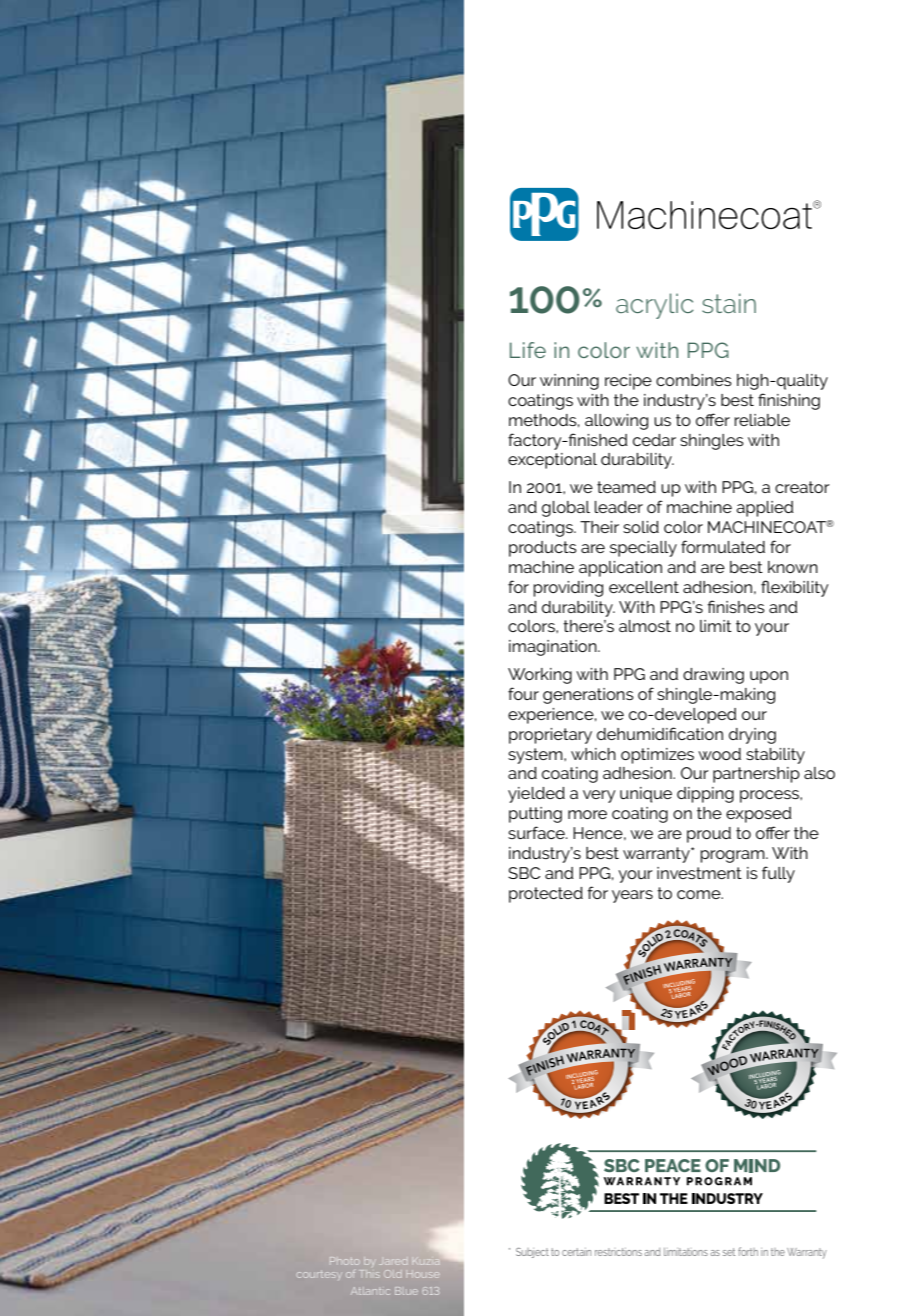 The image size is (897, 1316). Describe the element at coordinates (569, 382) in the screenshot. I see `winning` at that location.
